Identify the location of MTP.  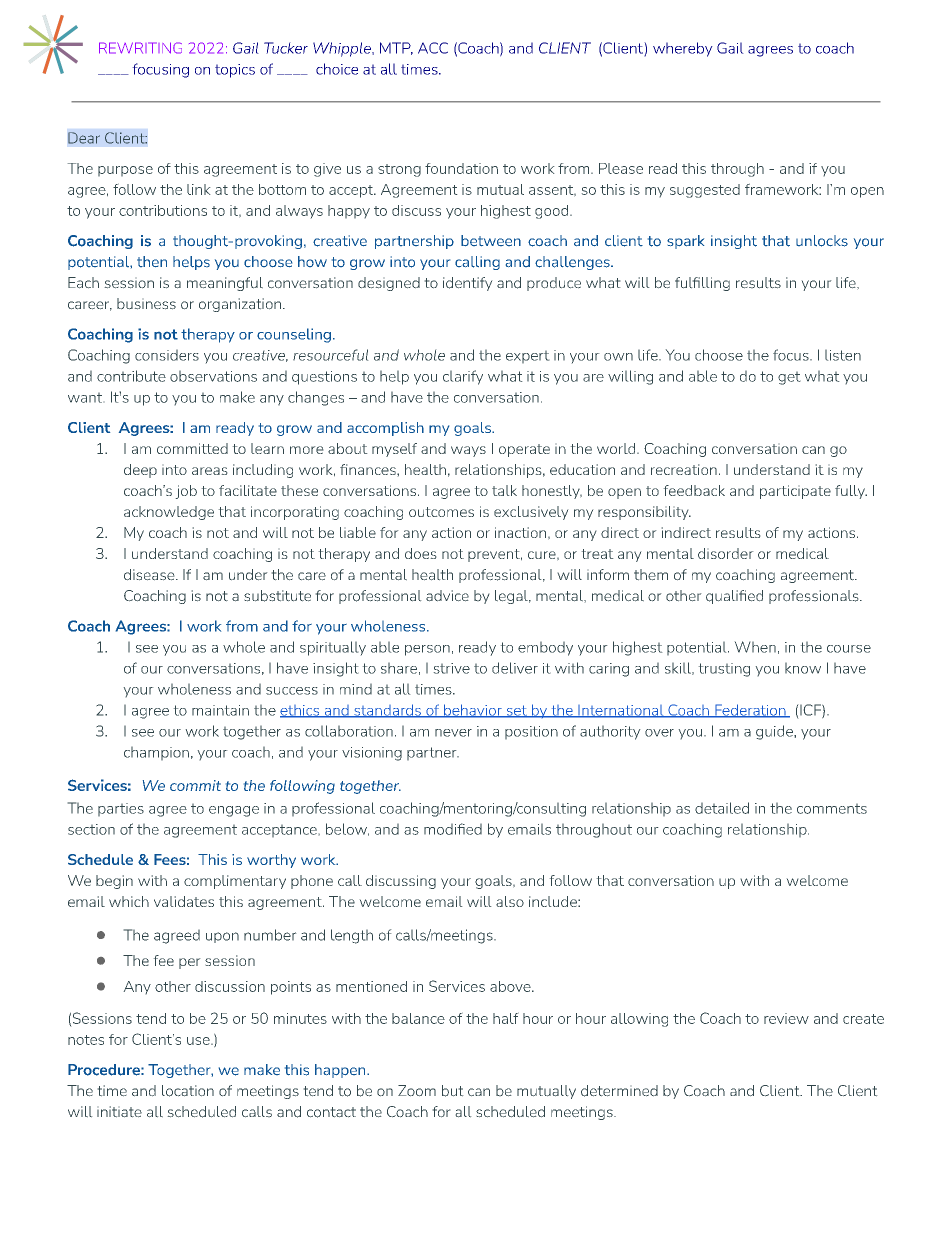
(396, 48).
